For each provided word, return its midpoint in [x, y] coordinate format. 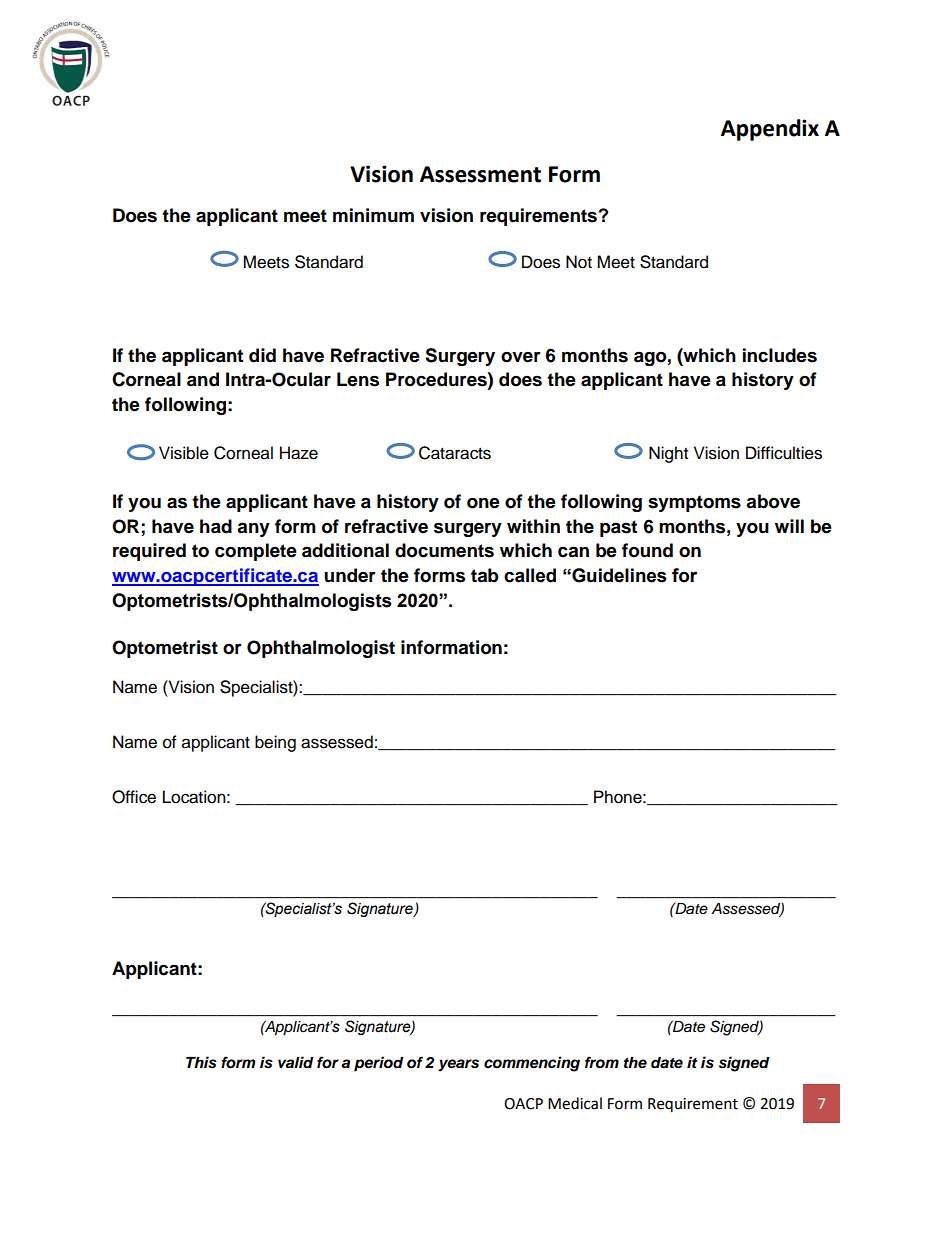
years [458, 1065]
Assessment [480, 174]
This [201, 1062]
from [602, 1062]
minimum [373, 215]
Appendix [770, 130]
